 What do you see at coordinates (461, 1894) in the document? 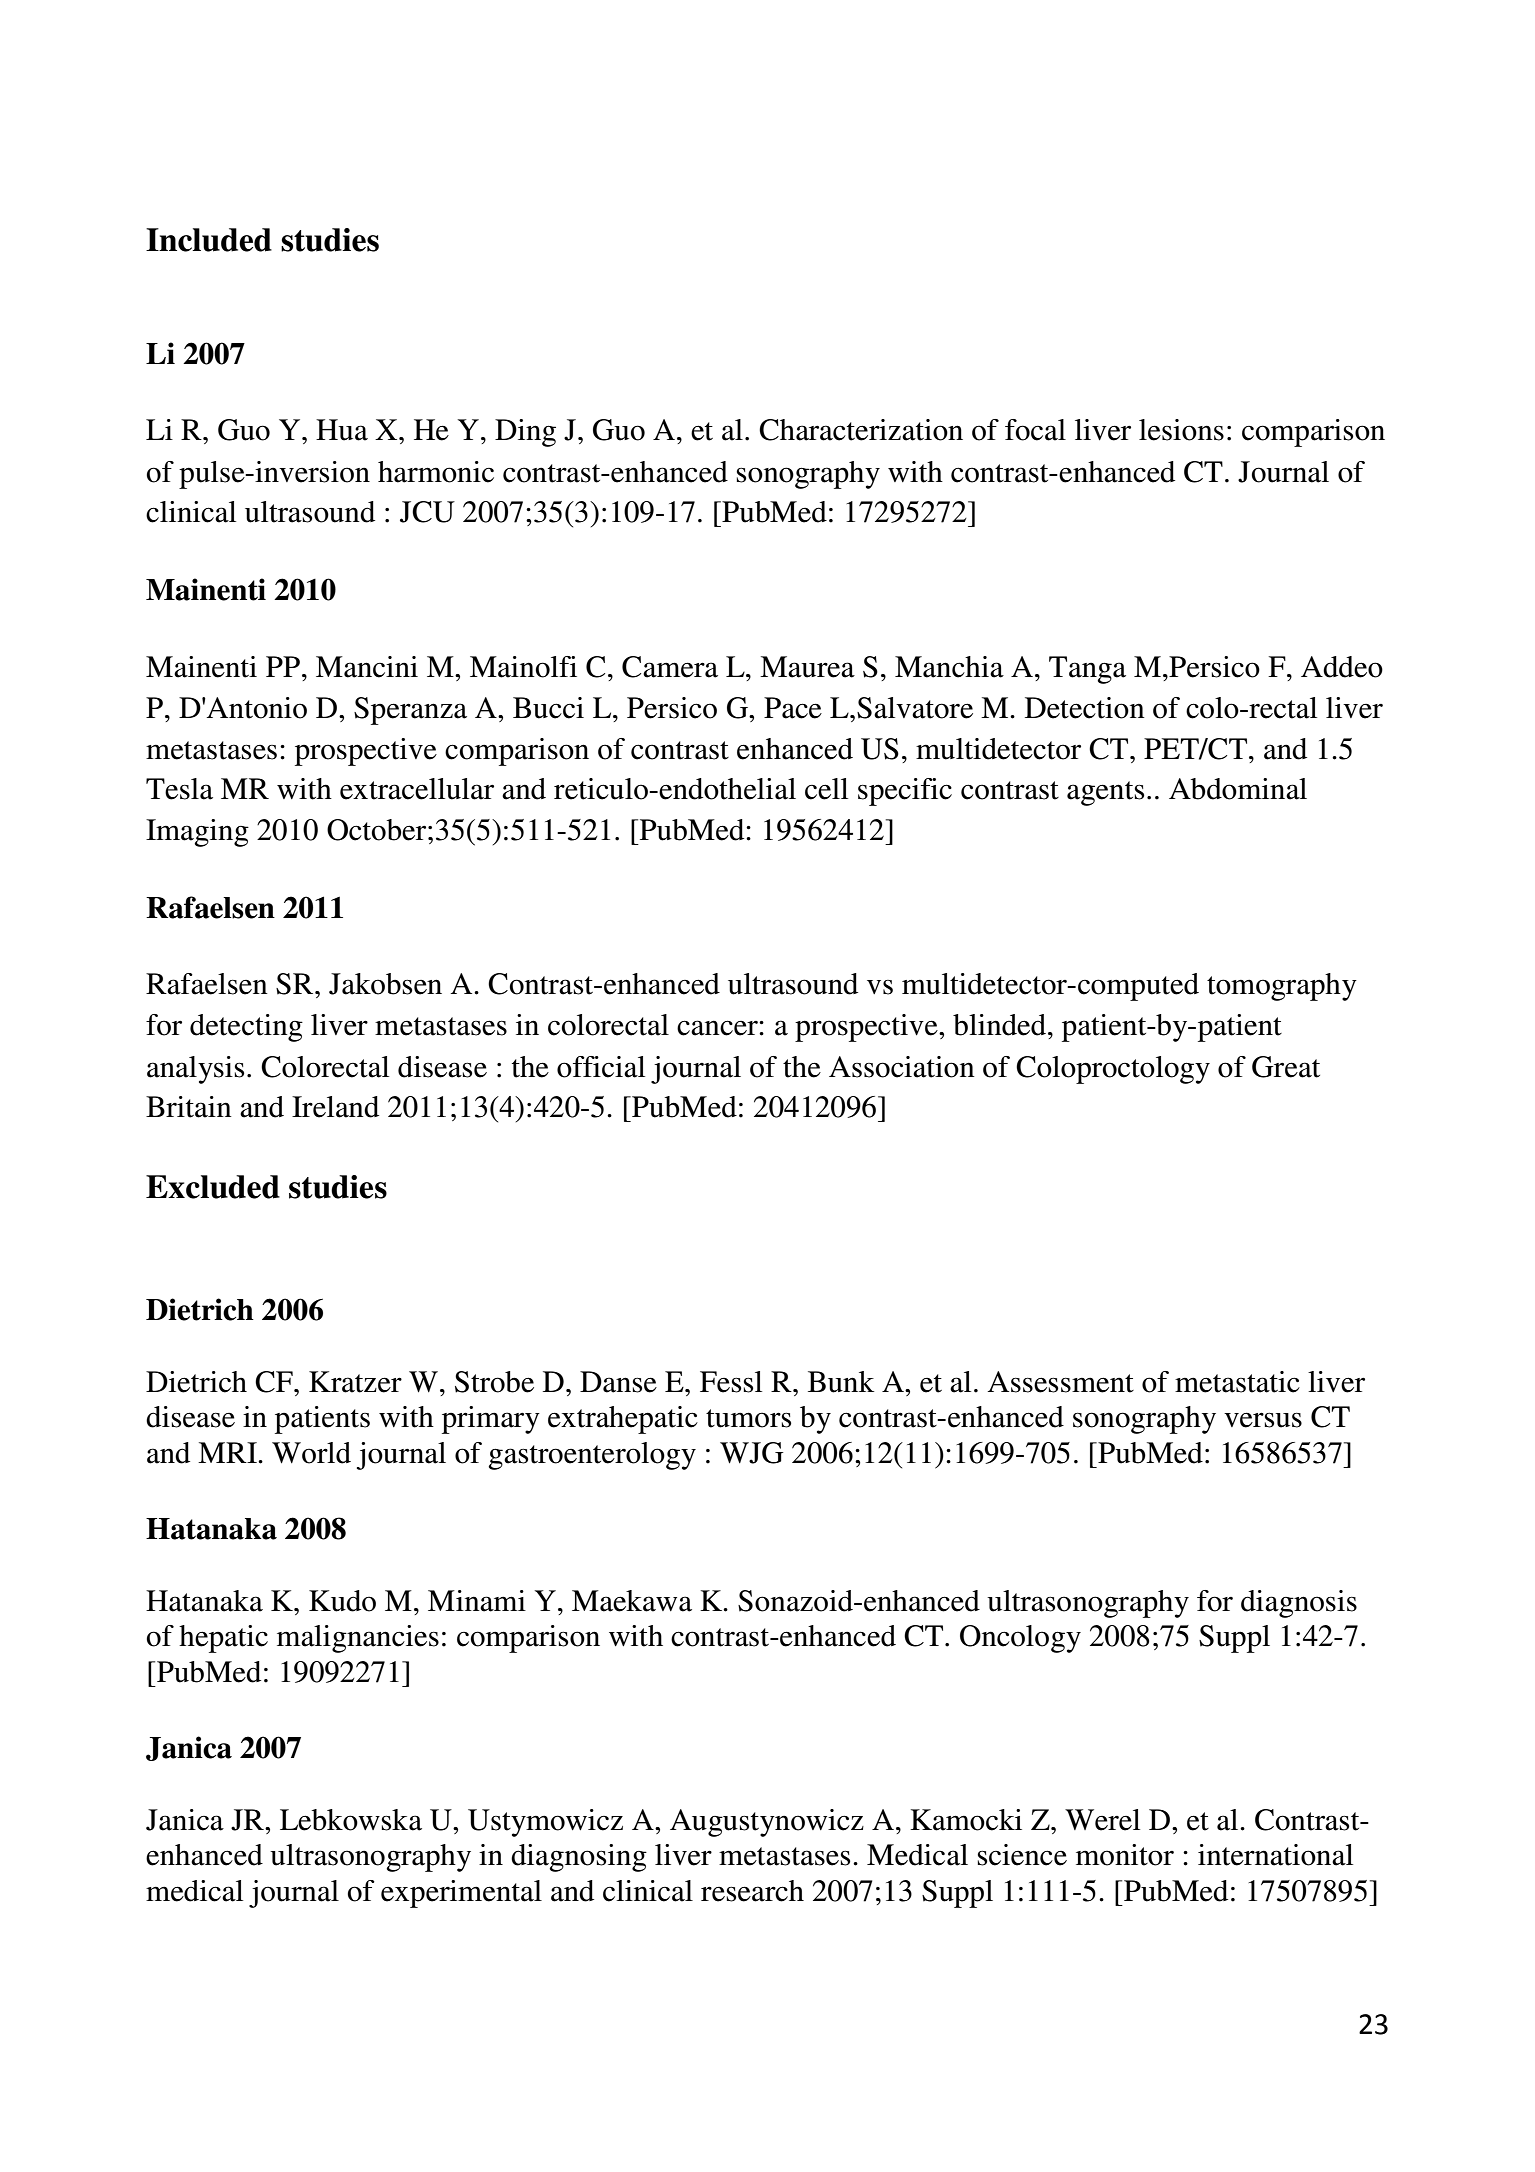
I see `experimental` at bounding box center [461, 1894].
